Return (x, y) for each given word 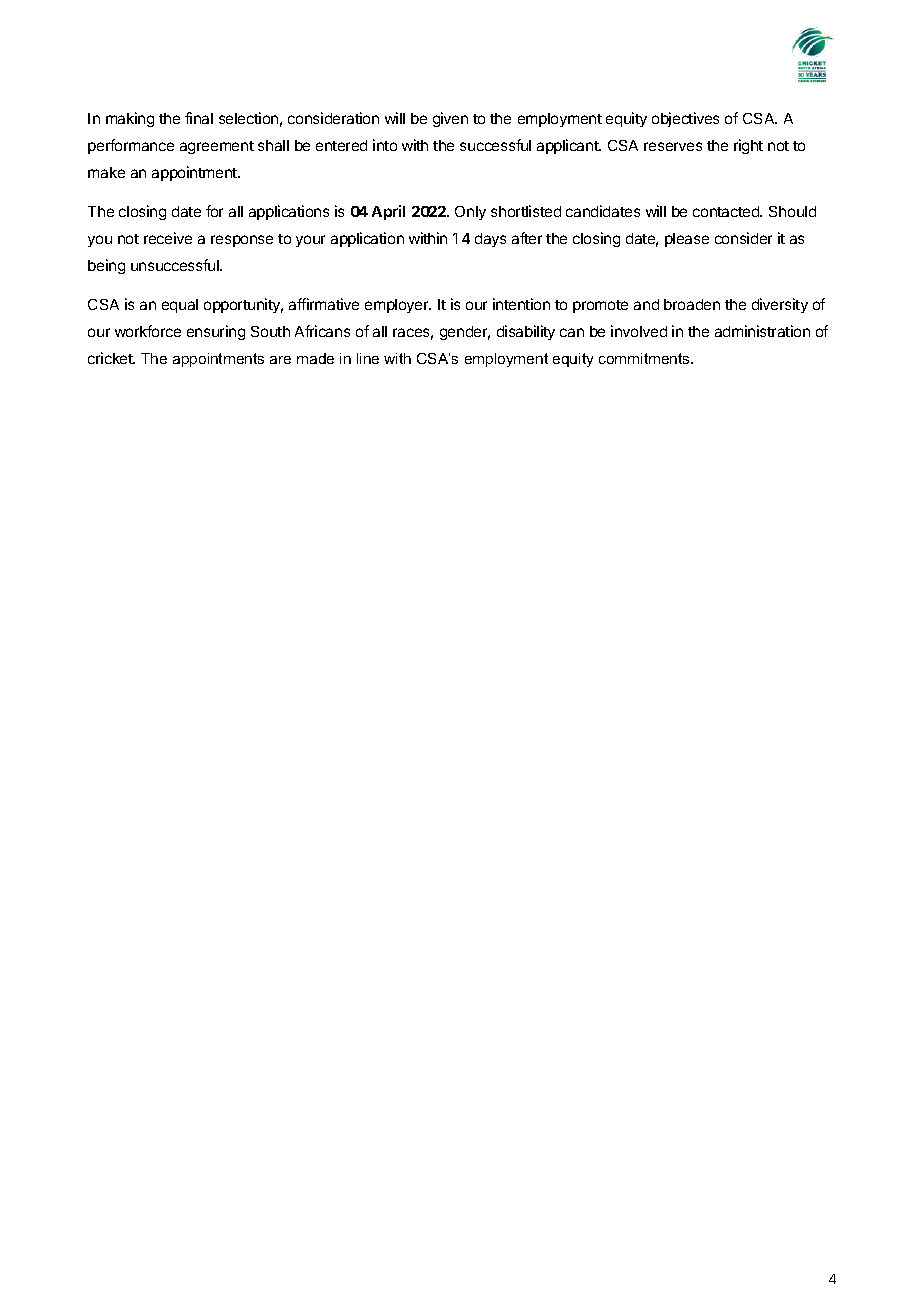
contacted (727, 211)
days (490, 240)
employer (398, 306)
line (368, 358)
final (199, 118)
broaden (692, 304)
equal (180, 306)
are (280, 360)
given (450, 119)
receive (168, 238)
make (106, 172)
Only (470, 213)
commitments (645, 358)
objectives (685, 119)
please (687, 240)
